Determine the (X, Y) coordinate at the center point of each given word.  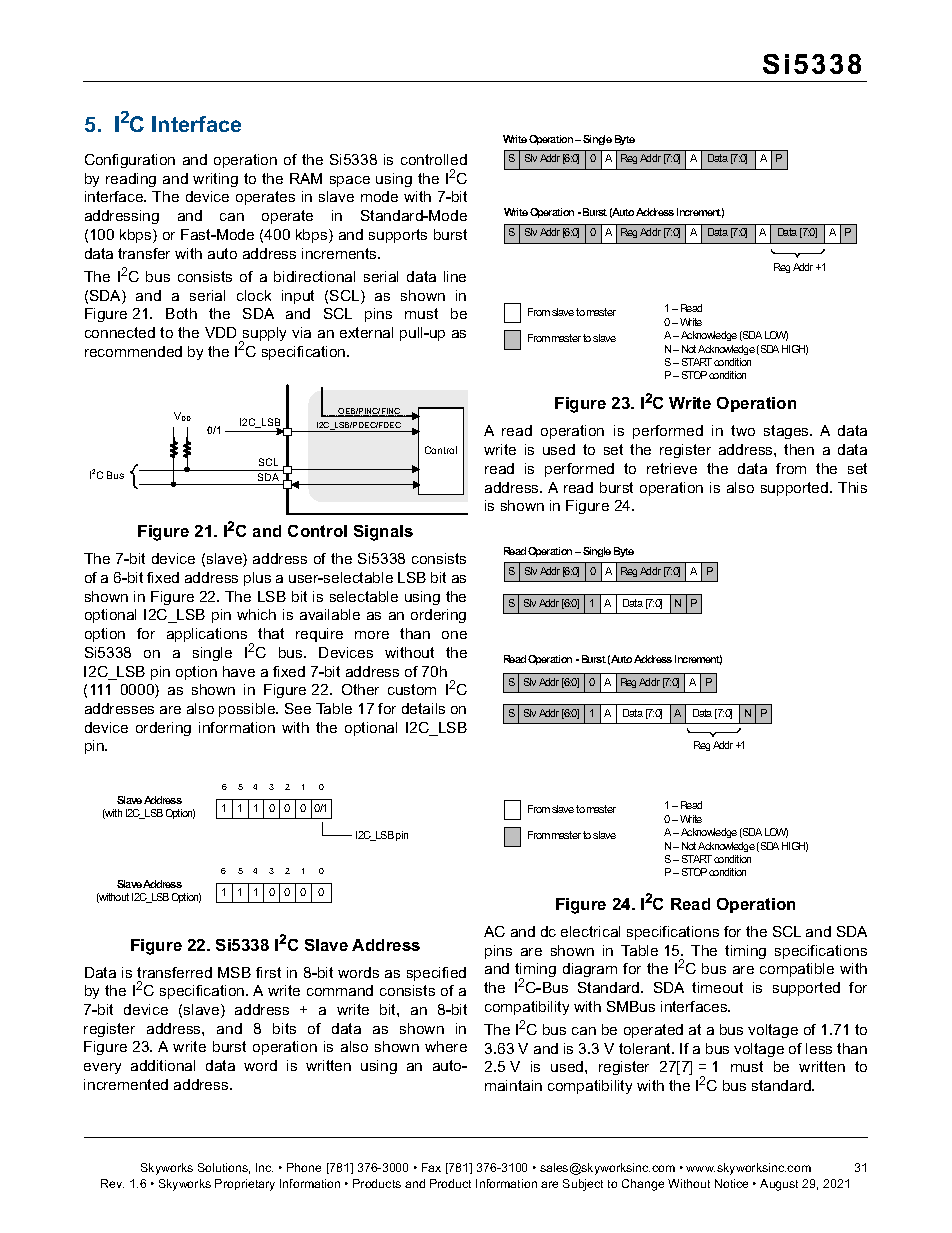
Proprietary (245, 1185)
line (455, 276)
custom (412, 689)
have (239, 671)
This (852, 487)
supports (398, 236)
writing (215, 180)
